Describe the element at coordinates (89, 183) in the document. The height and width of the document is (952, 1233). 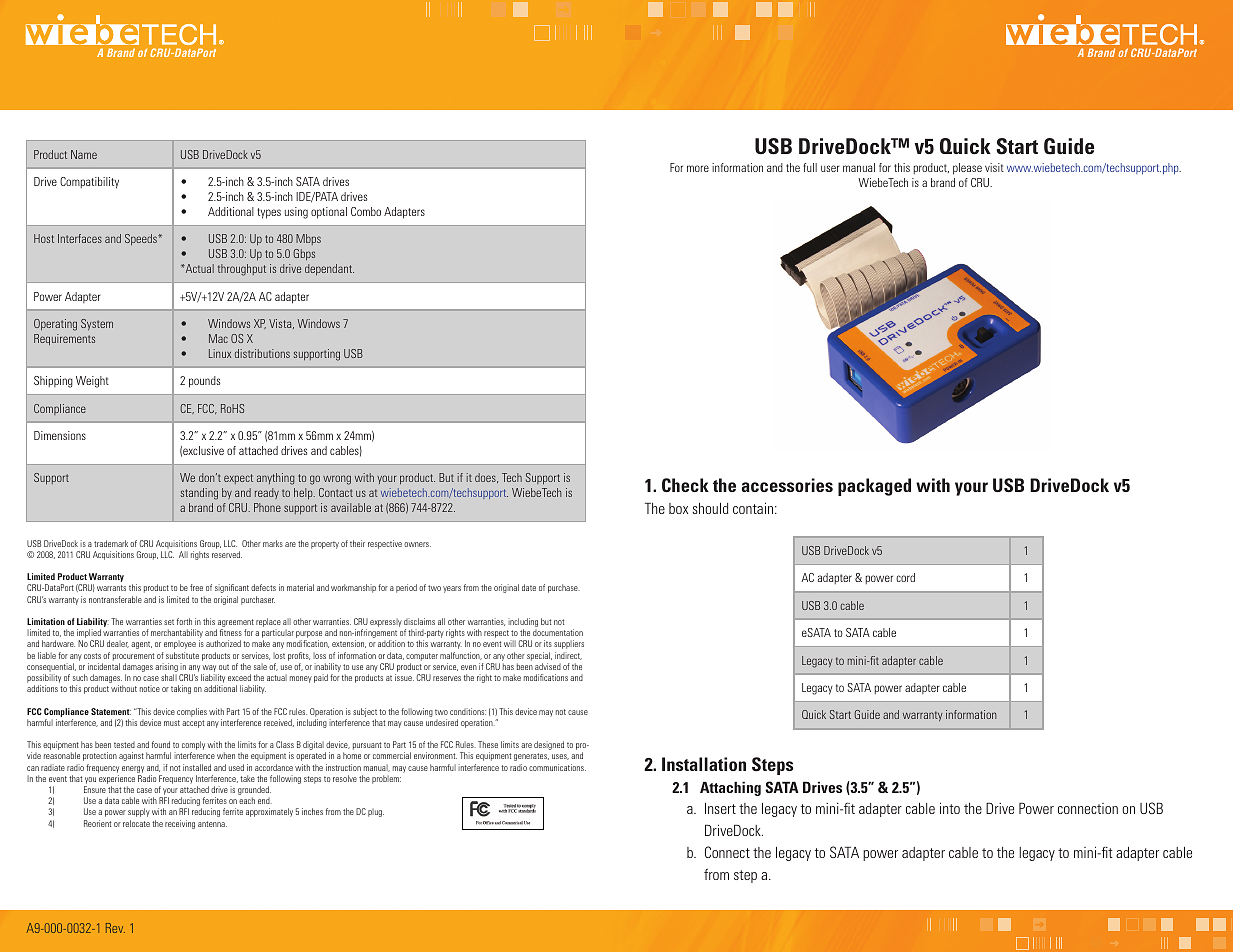
I see `Compatibility` at that location.
